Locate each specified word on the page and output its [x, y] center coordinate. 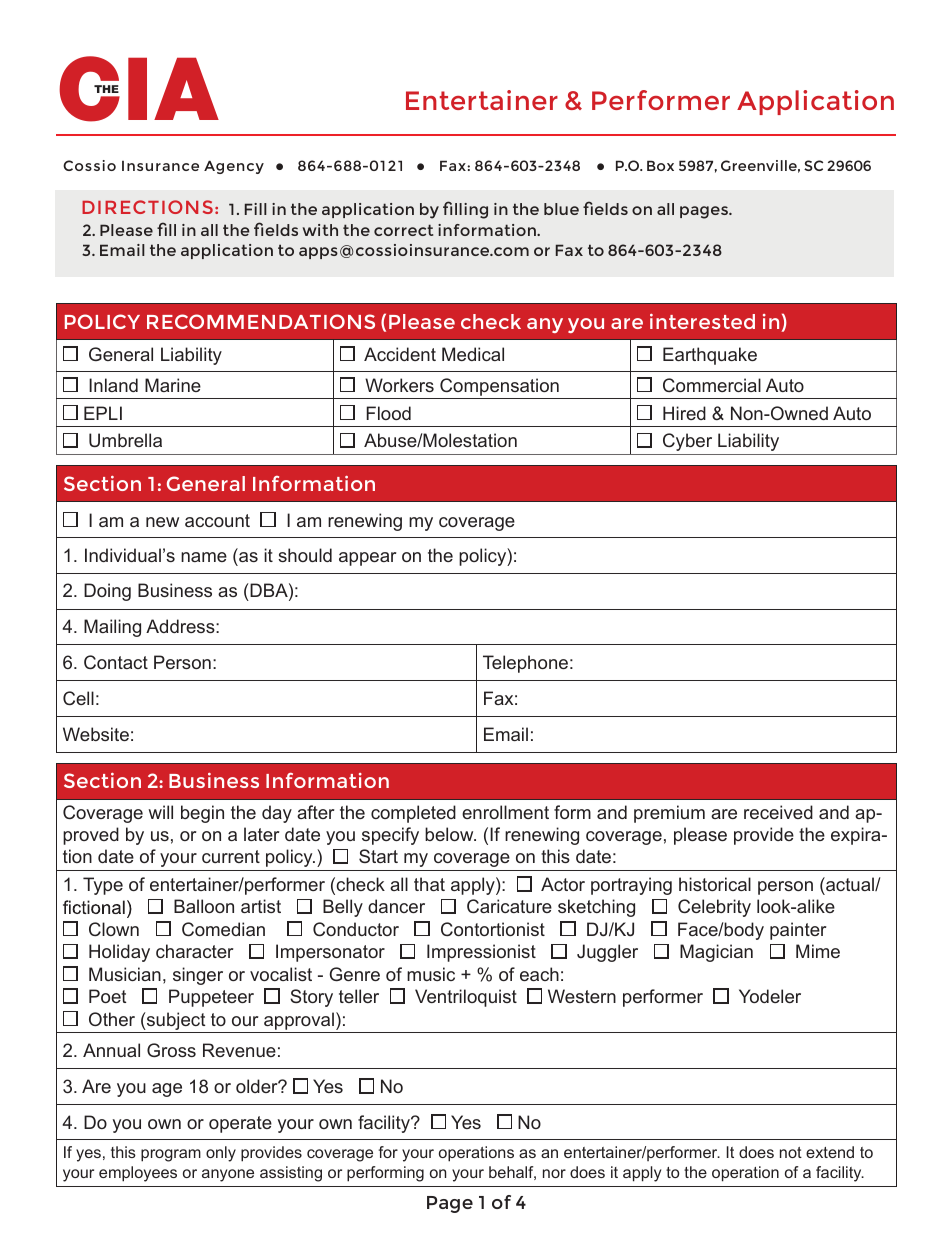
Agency [234, 167]
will [160, 812]
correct [403, 230]
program [171, 1155]
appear [367, 559]
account [217, 520]
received [778, 812]
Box [660, 165]
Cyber [687, 442]
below [450, 834]
